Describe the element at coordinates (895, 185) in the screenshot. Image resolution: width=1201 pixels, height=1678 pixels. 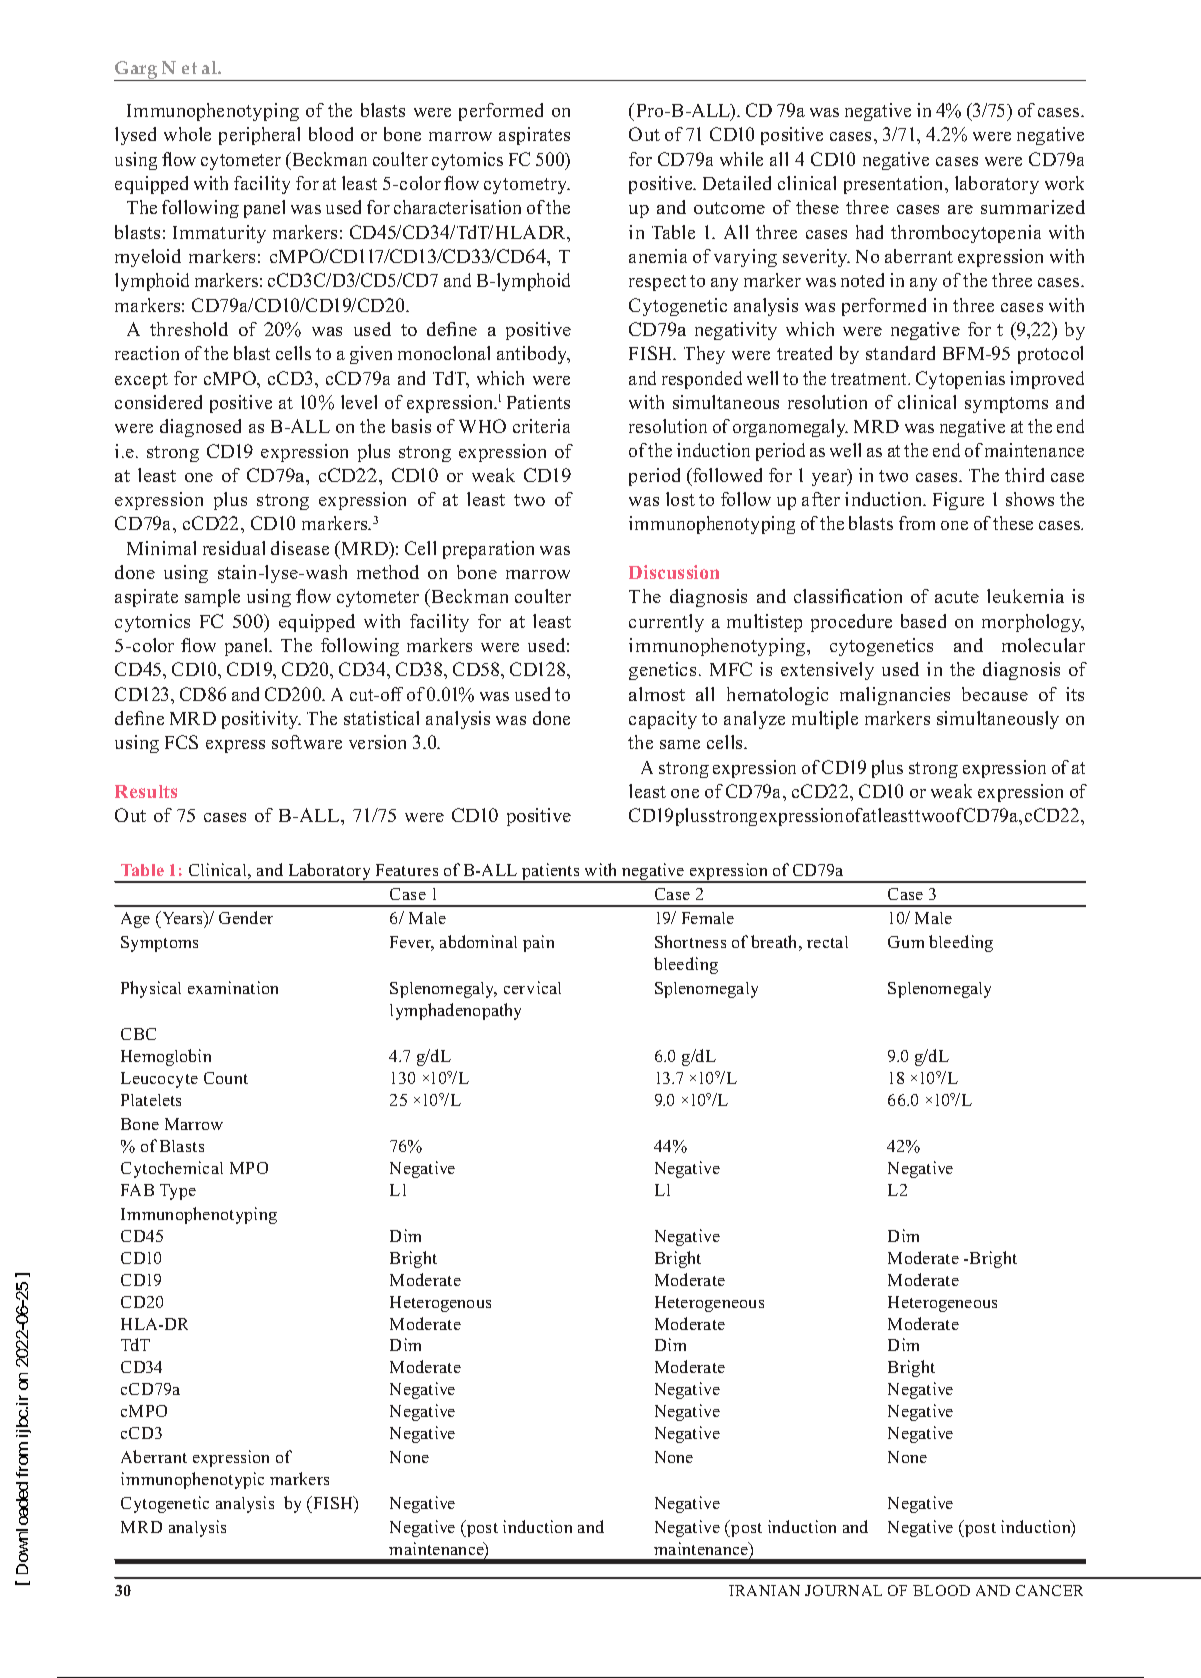
I see `presentation` at that location.
